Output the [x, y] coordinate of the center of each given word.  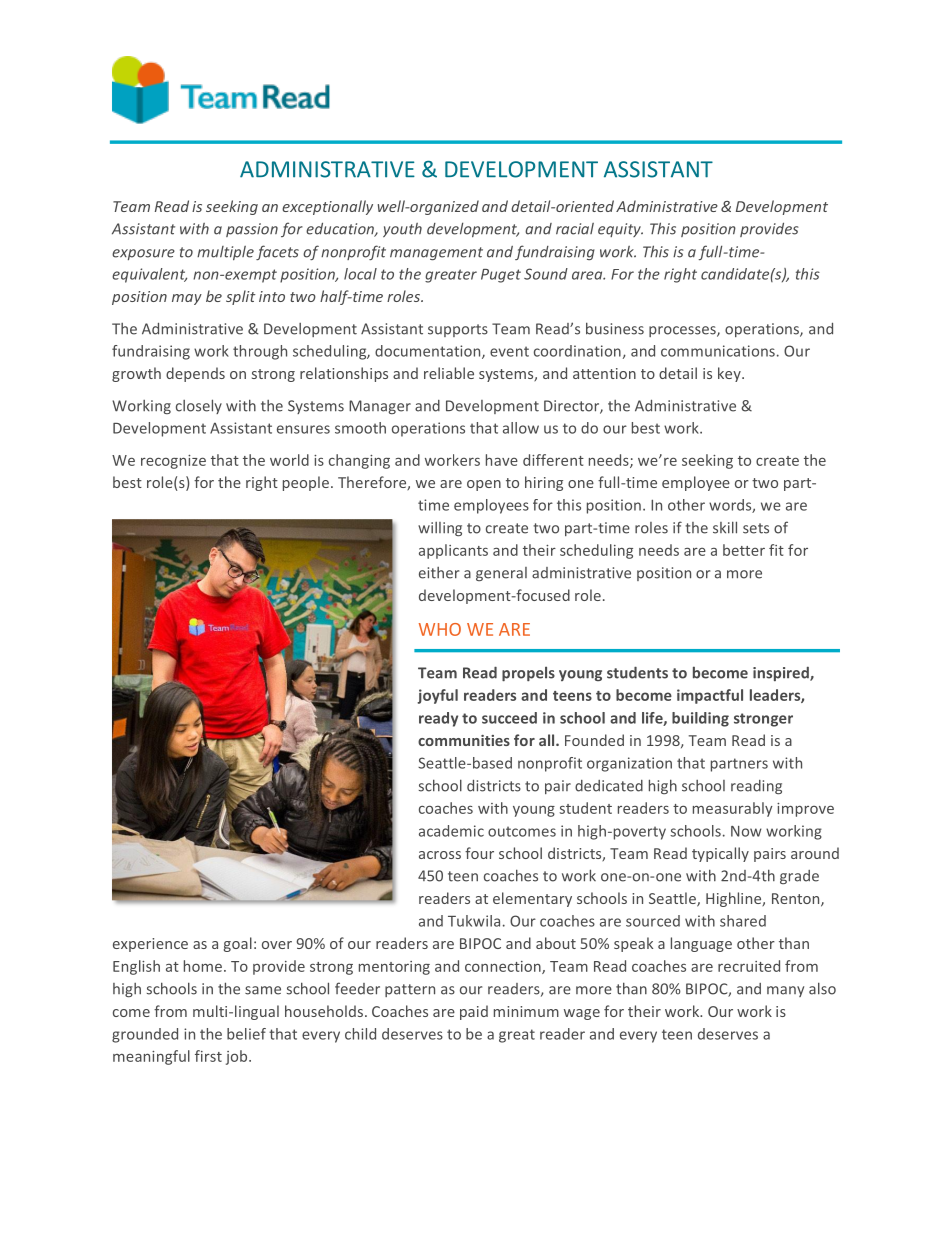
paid [474, 1012]
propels [528, 673]
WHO [440, 629]
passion [252, 230]
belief [246, 1034]
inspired [782, 674]
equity [620, 230]
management [436, 253]
